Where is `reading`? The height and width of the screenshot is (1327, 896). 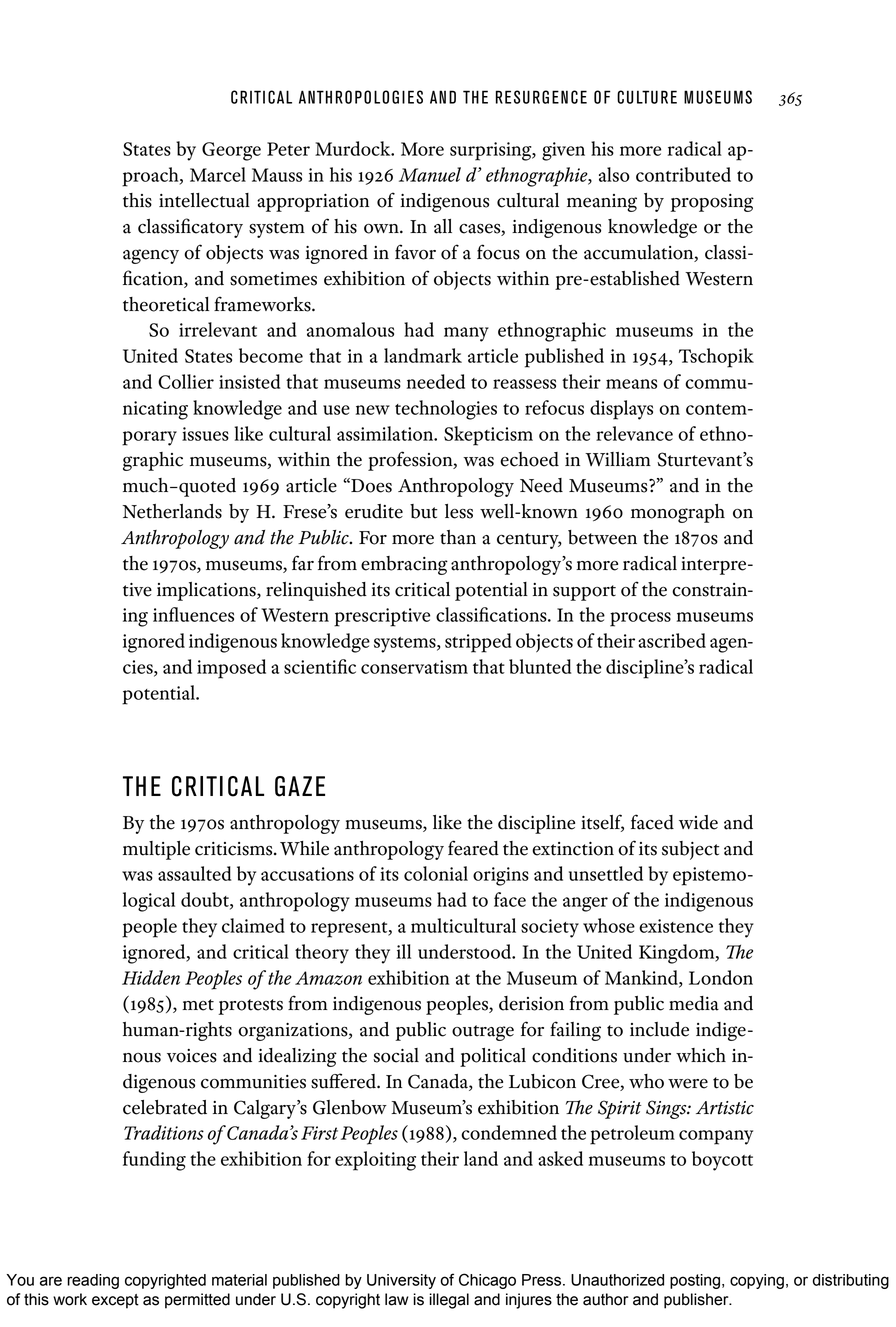 reading is located at coordinates (93, 1281).
